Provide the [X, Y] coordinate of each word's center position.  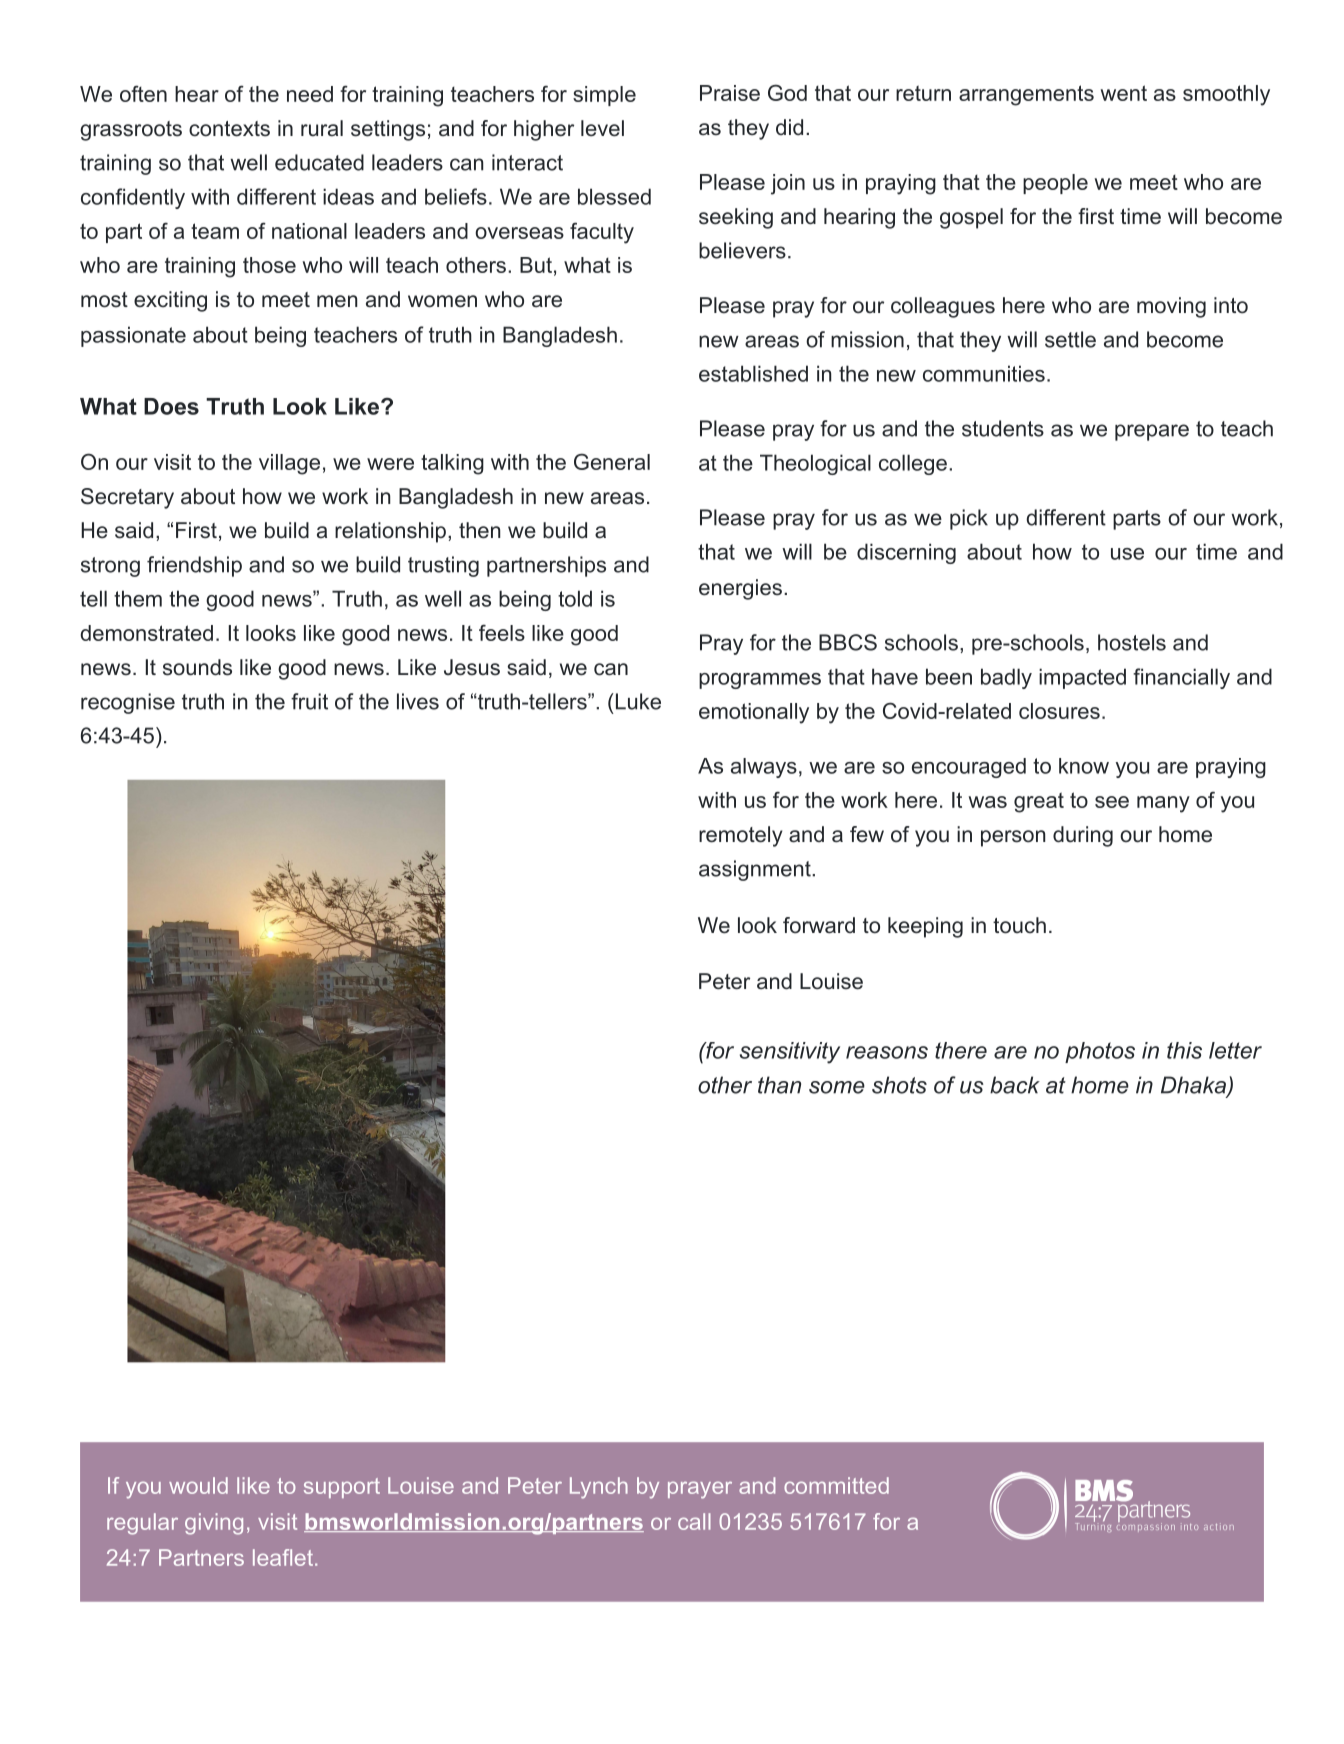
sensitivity [790, 1053]
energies [740, 589]
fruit [309, 701]
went [1124, 93]
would [198, 1485]
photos [1100, 1052]
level [602, 128]
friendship [194, 566]
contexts [229, 129]
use [1127, 554]
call [694, 1521]
